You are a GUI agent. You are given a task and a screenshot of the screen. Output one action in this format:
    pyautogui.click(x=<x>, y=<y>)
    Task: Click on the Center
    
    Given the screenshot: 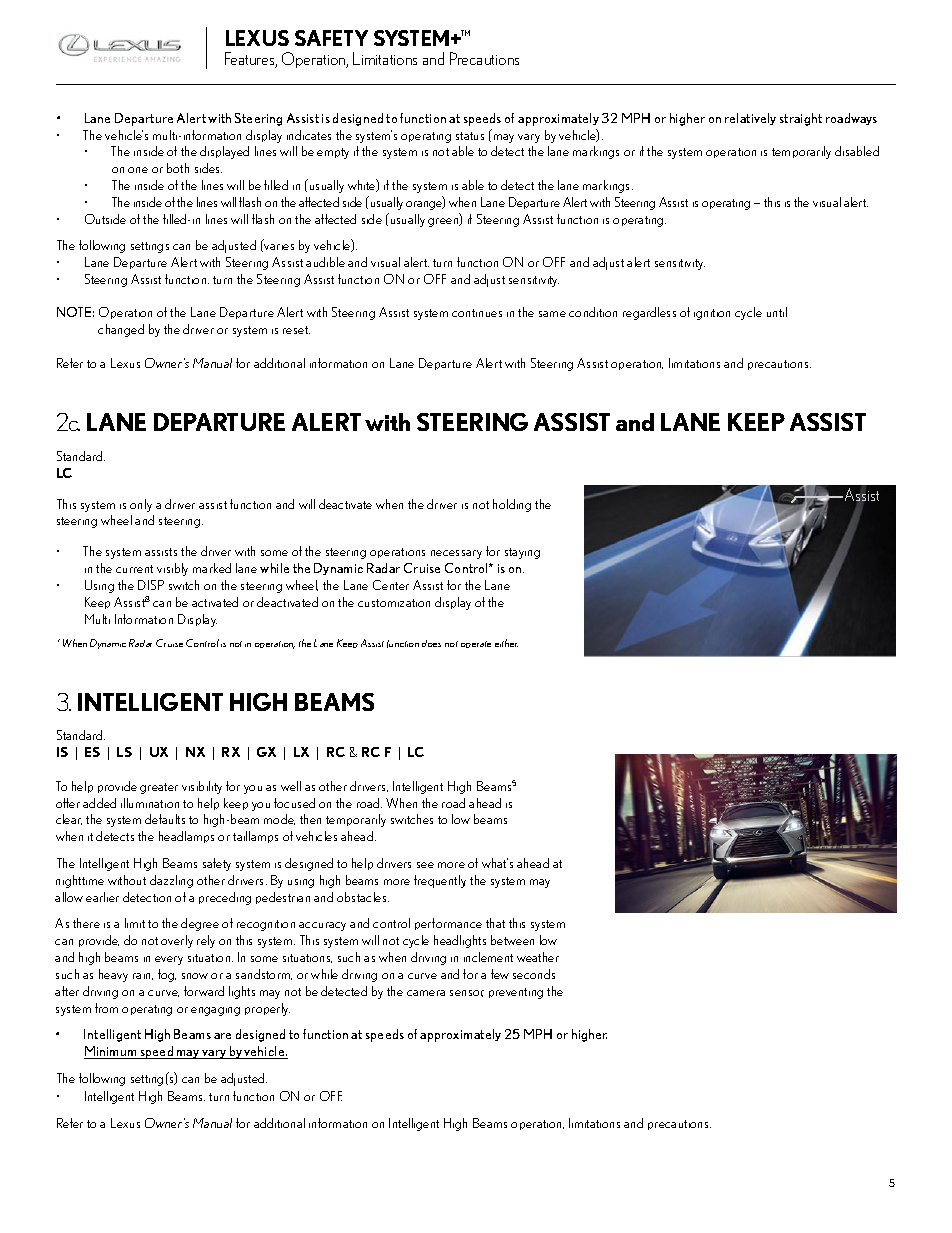 What is the action you would take?
    pyautogui.click(x=391, y=585)
